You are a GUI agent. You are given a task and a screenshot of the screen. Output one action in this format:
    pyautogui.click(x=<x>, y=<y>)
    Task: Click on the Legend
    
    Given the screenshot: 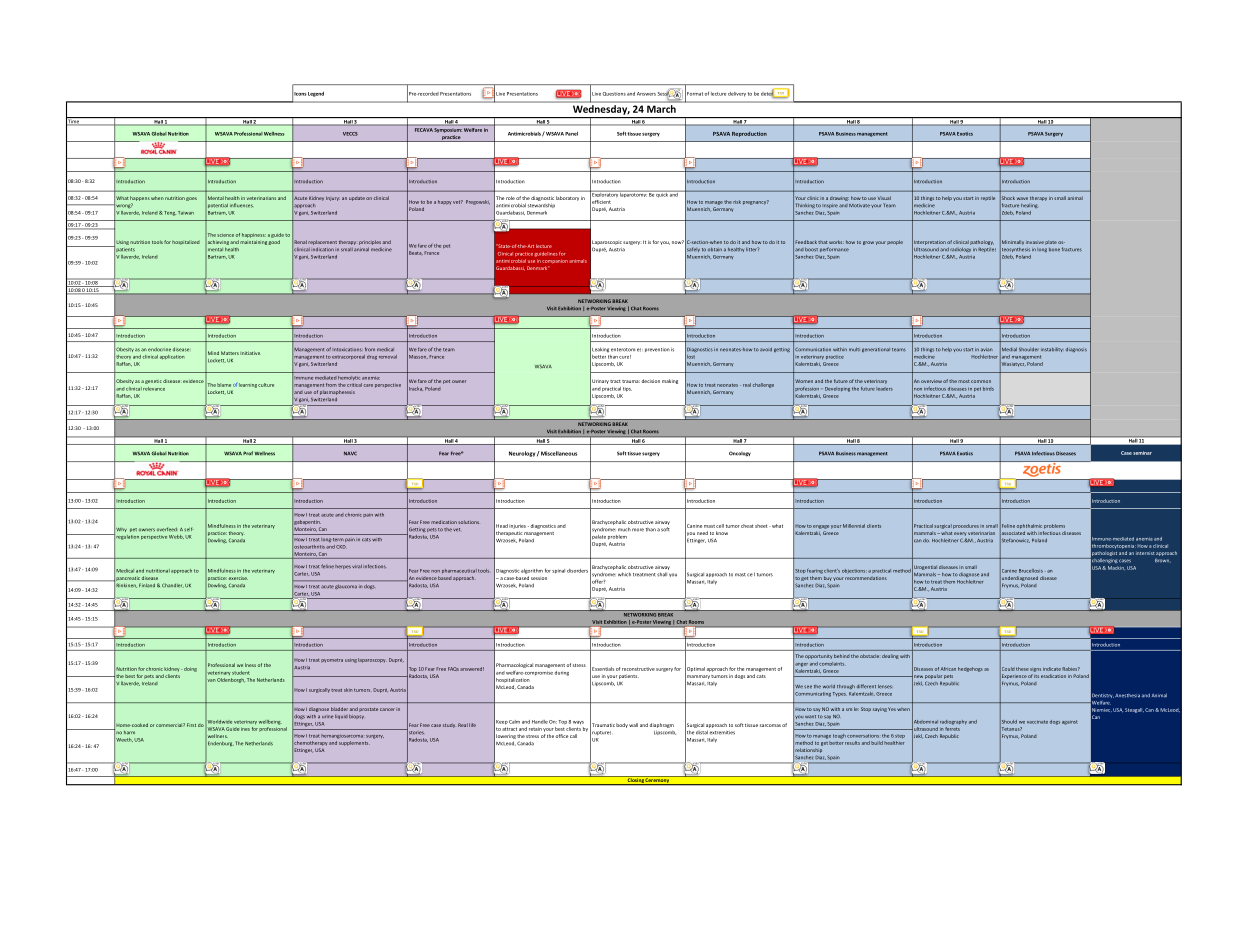 What is the action you would take?
    pyautogui.click(x=316, y=94)
